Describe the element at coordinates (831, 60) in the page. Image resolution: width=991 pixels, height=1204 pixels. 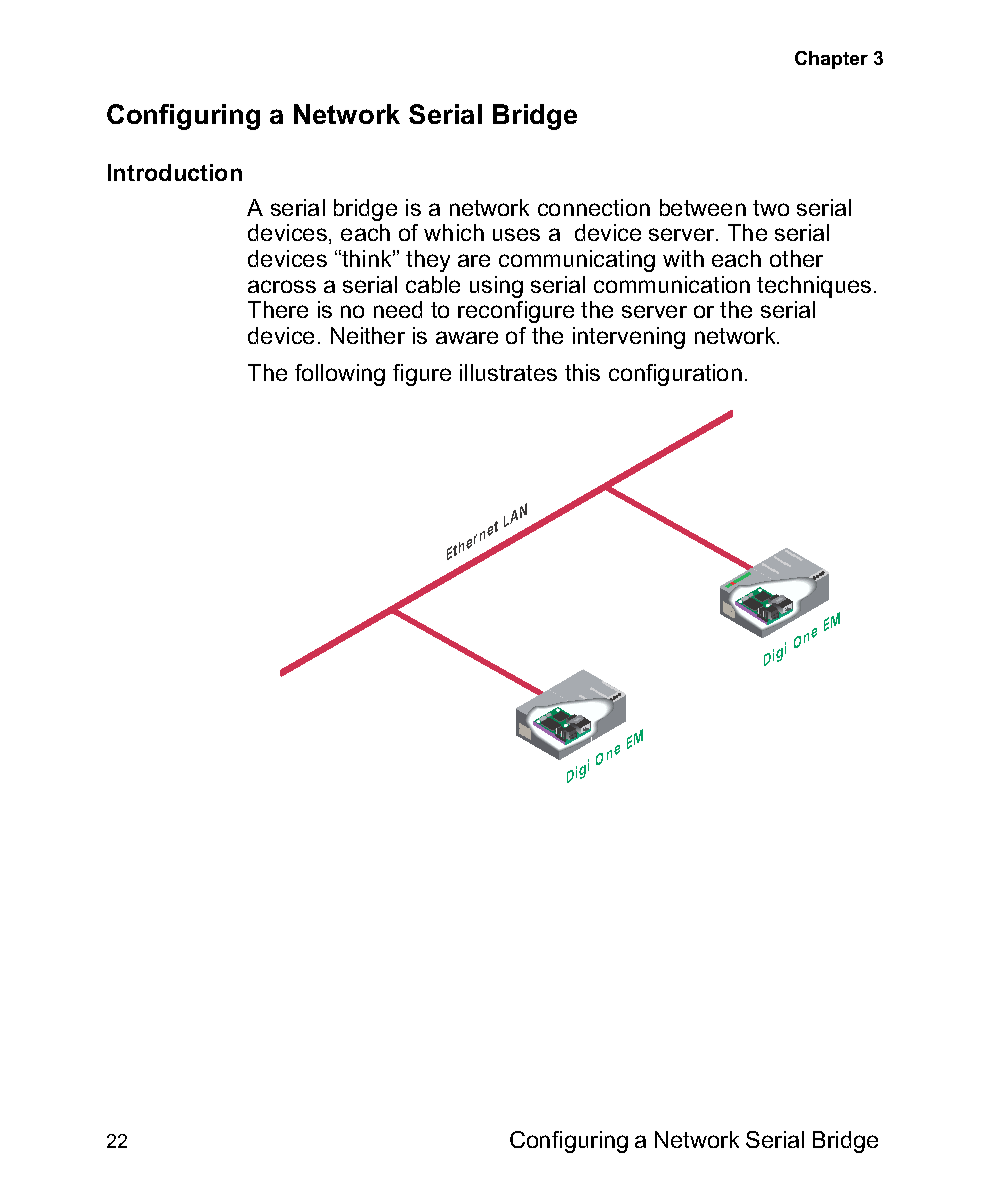
I see `Chapter` at that location.
